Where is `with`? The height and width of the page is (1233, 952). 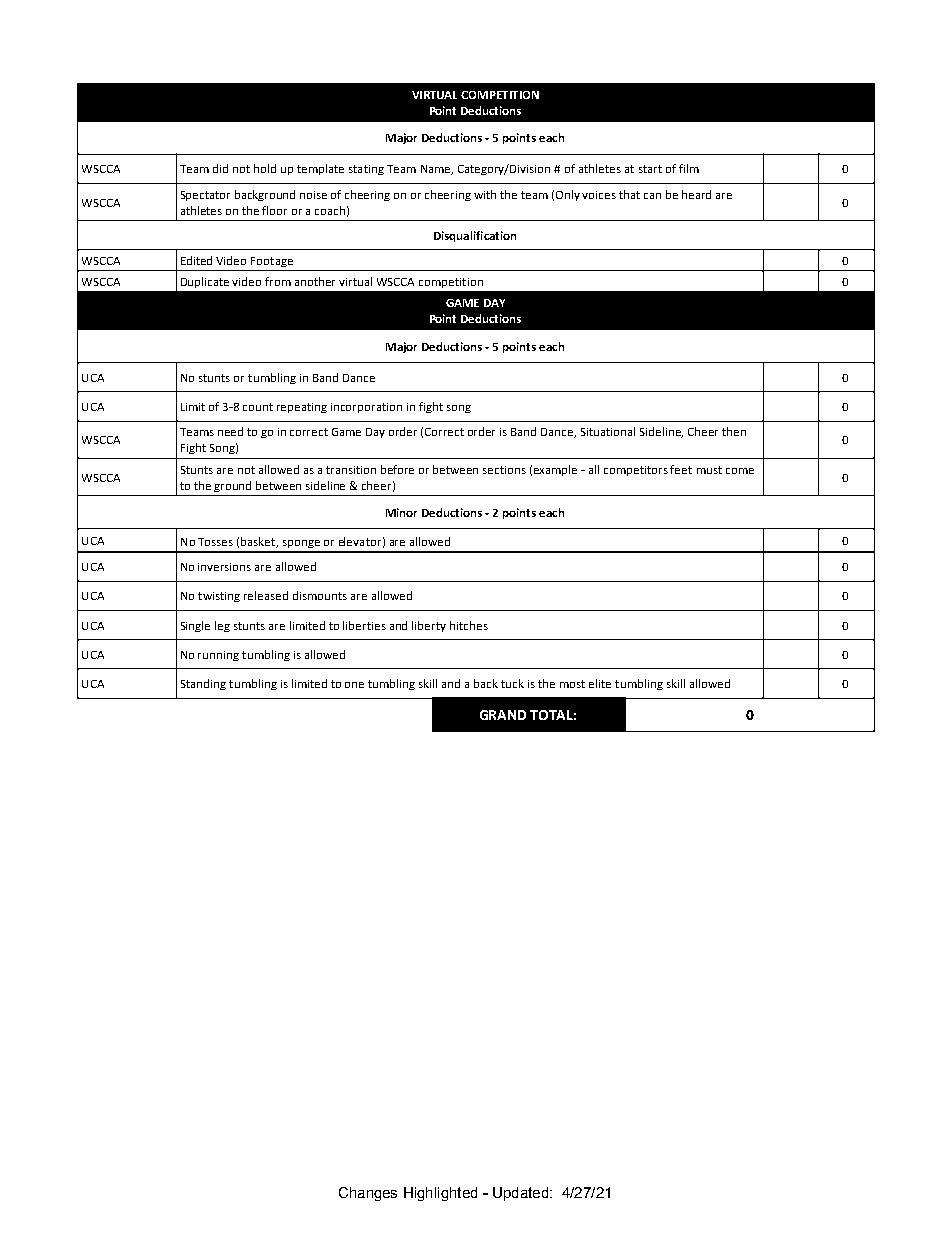 with is located at coordinates (485, 194).
